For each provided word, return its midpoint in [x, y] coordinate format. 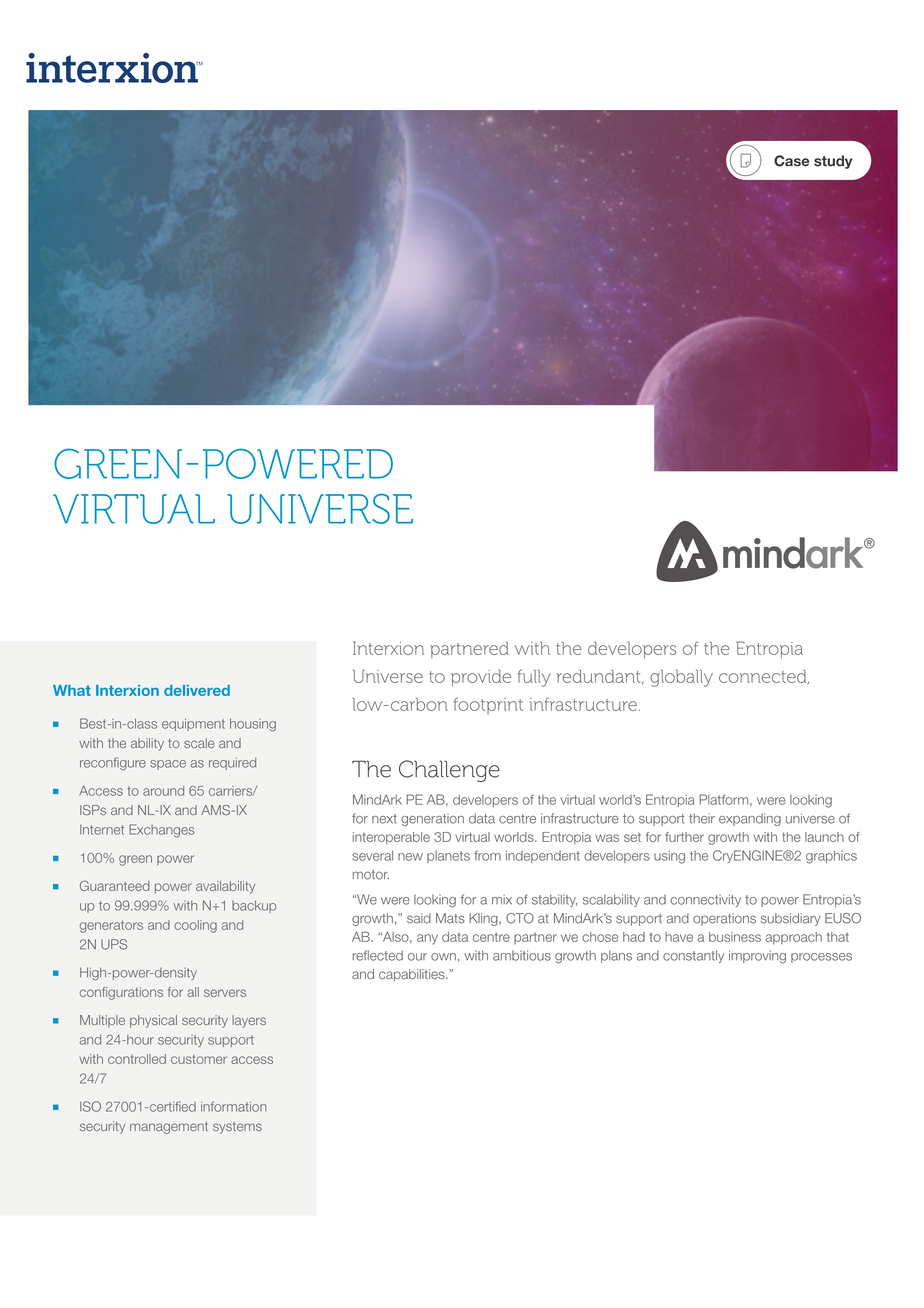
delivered [197, 690]
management [169, 1128]
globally [681, 678]
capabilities [413, 975]
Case [791, 161]
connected [764, 676]
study [833, 162]
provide [481, 678]
